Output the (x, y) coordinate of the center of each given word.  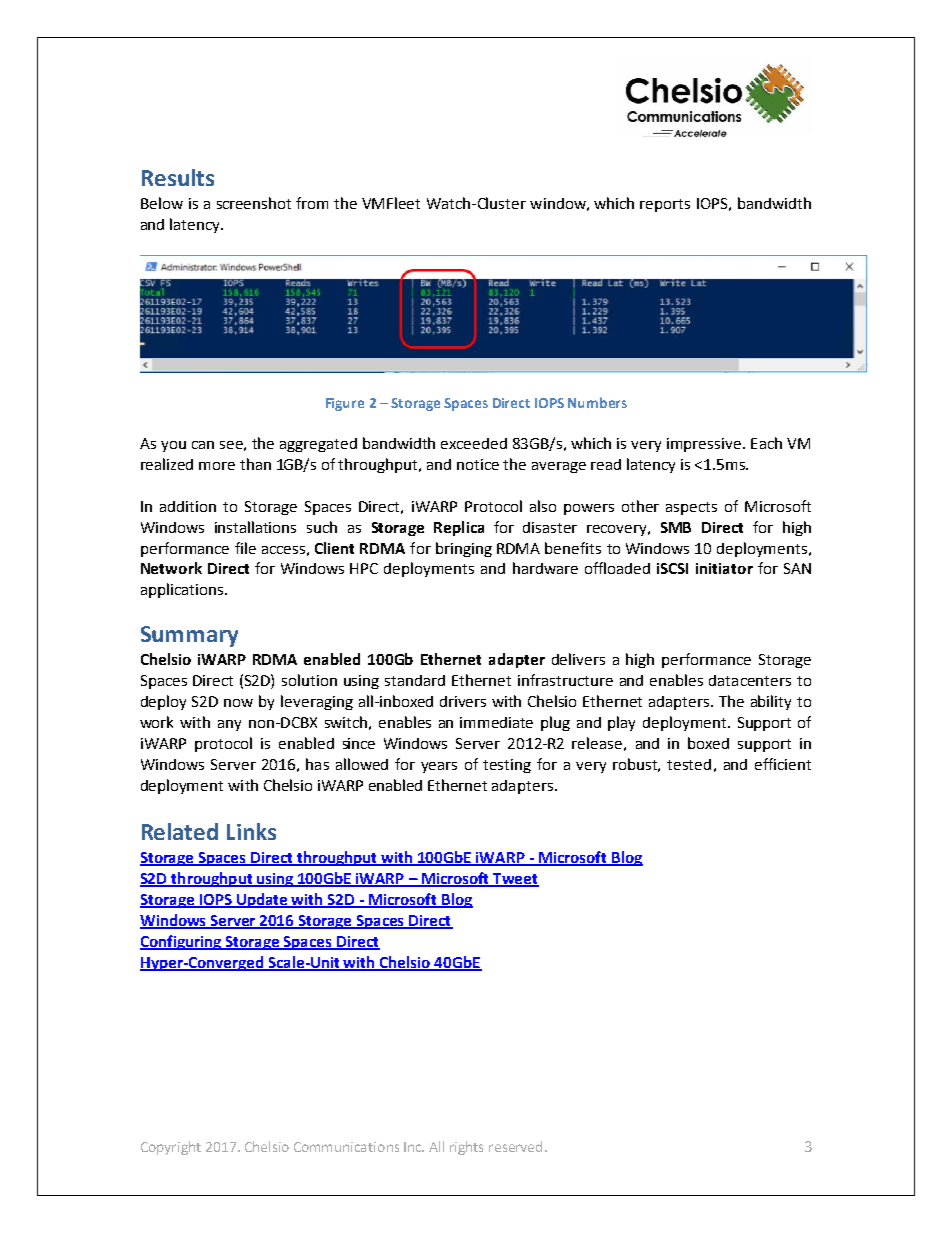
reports (665, 205)
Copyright (171, 1148)
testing (507, 766)
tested (689, 764)
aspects (691, 508)
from (312, 203)
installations (255, 527)
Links (251, 831)
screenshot (254, 203)
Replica (459, 528)
